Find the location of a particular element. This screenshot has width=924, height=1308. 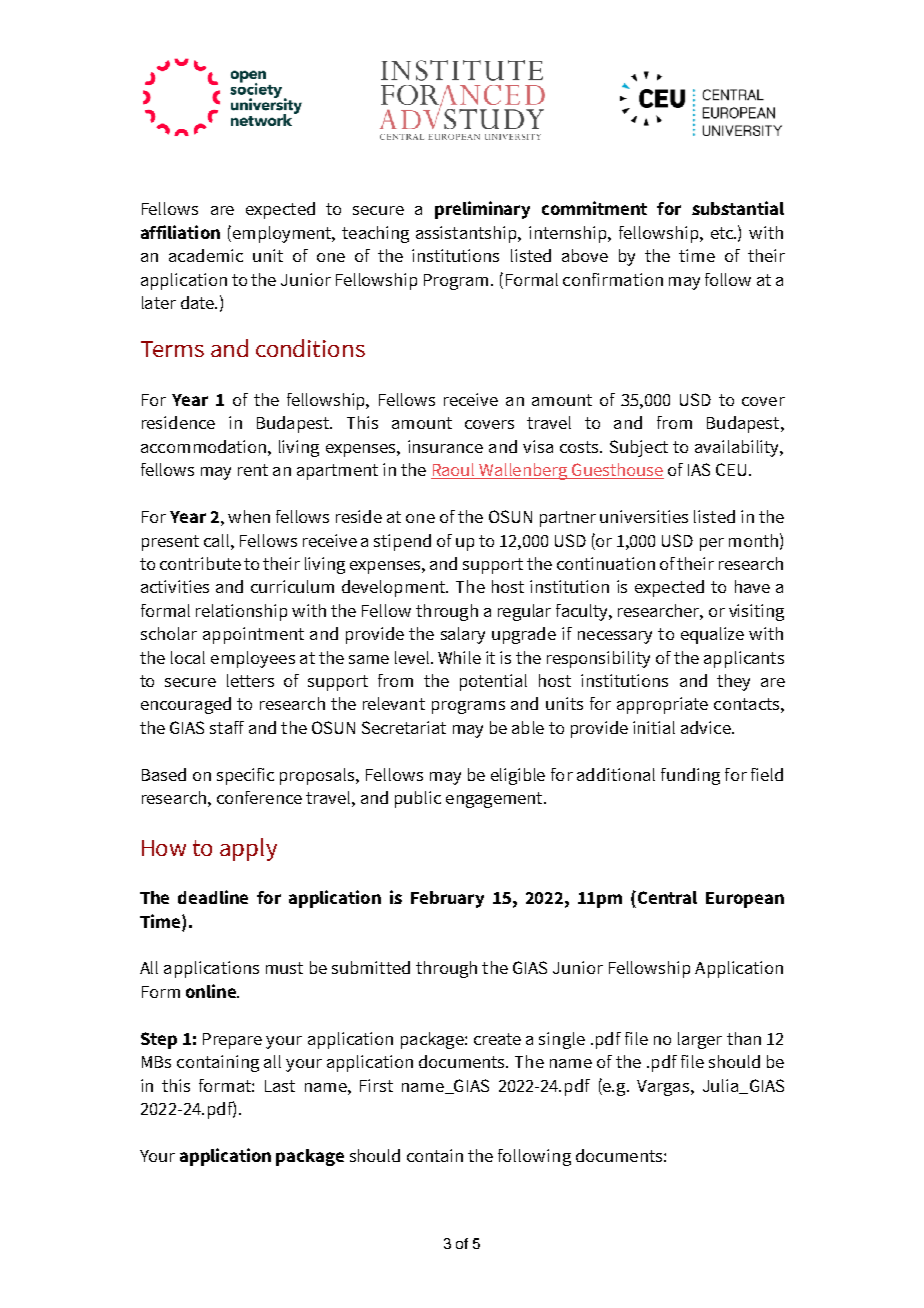

etc is located at coordinates (723, 233).
